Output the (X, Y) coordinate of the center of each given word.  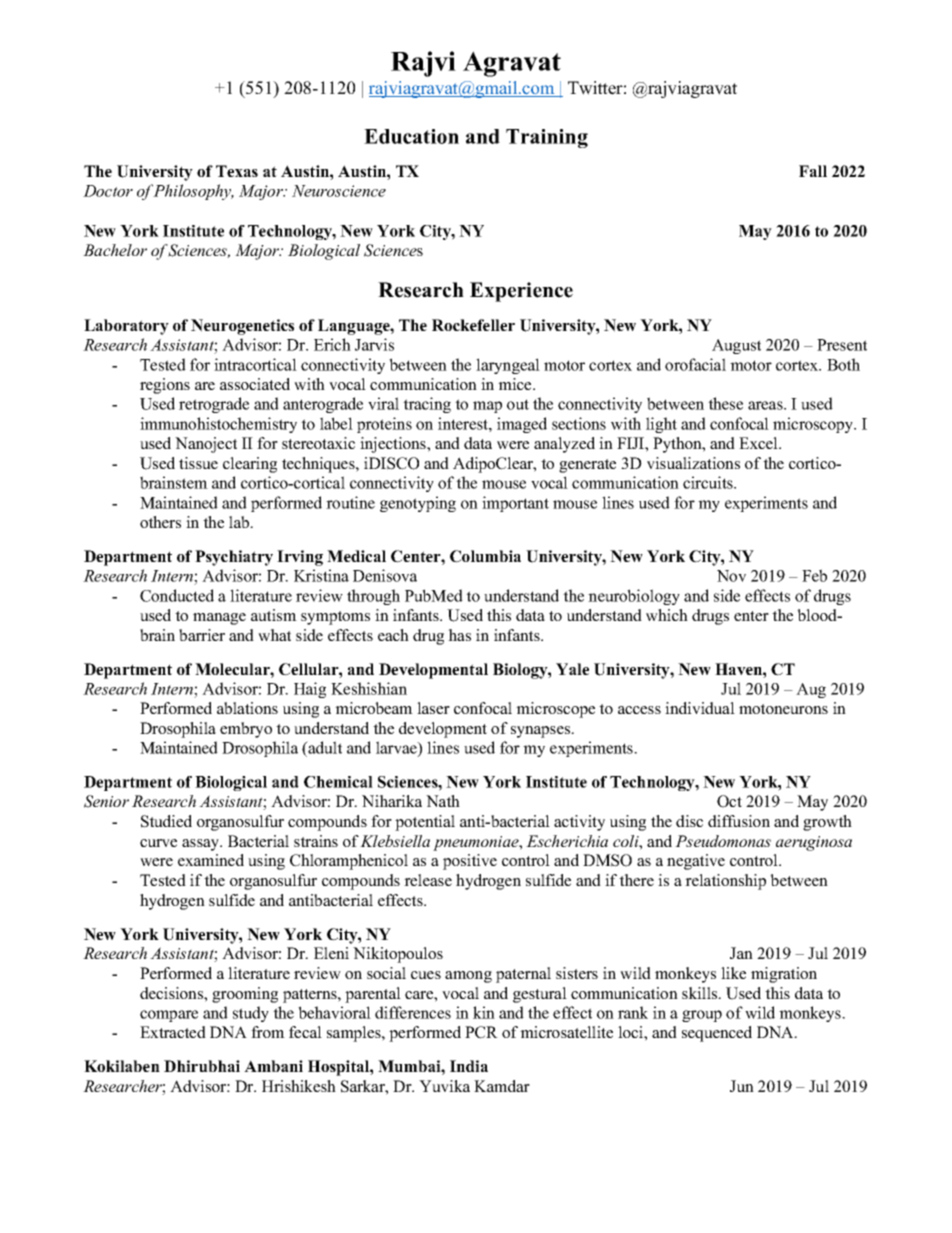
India (469, 1066)
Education (411, 136)
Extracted (173, 1032)
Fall (813, 171)
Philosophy (193, 192)
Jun (742, 1086)
